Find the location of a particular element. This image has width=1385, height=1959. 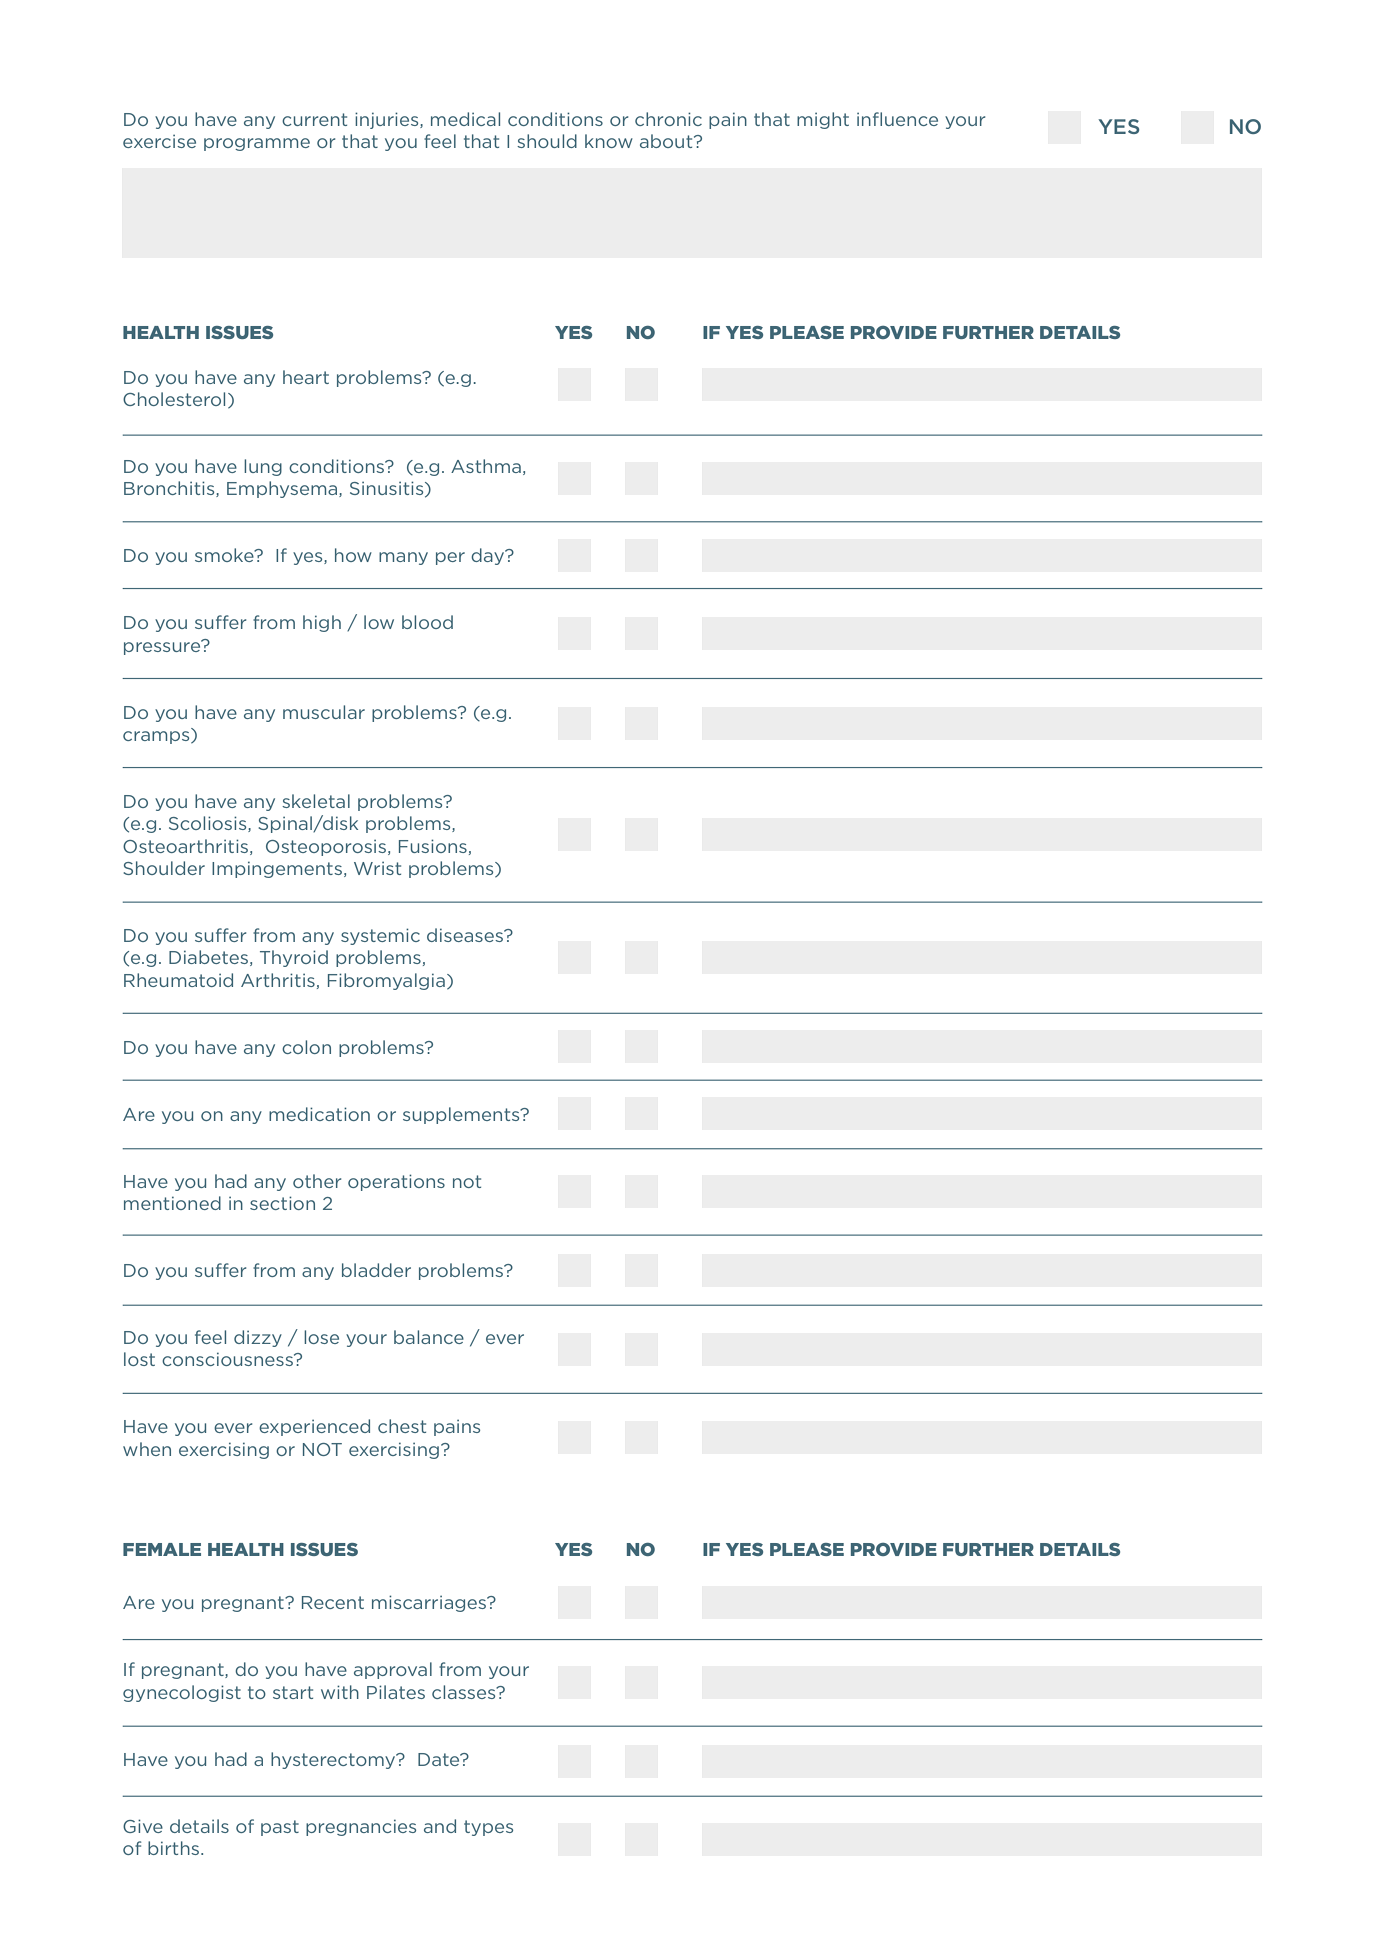

Diabetes is located at coordinates (208, 957).
